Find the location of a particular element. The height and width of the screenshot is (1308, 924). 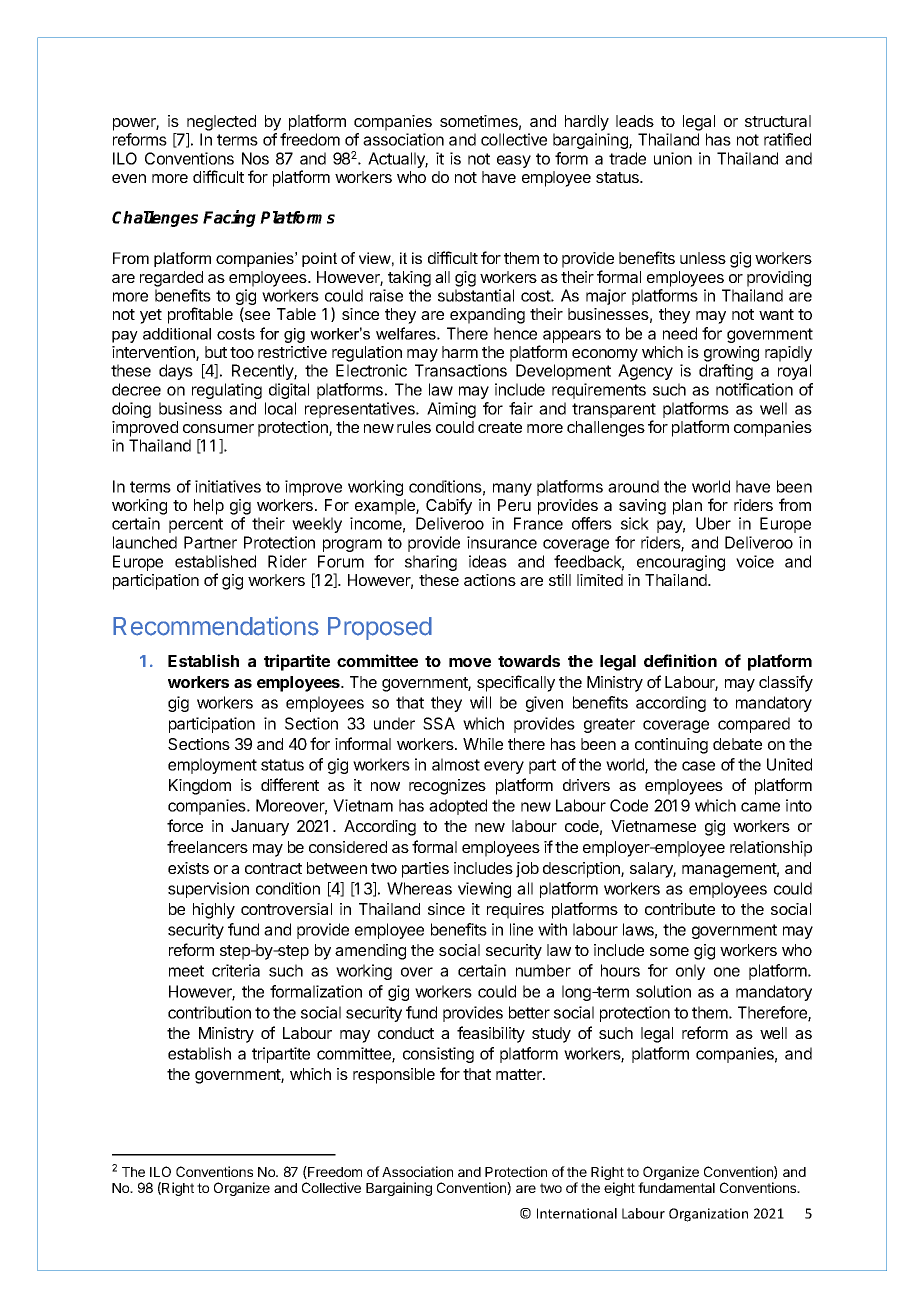

one is located at coordinates (727, 972).
